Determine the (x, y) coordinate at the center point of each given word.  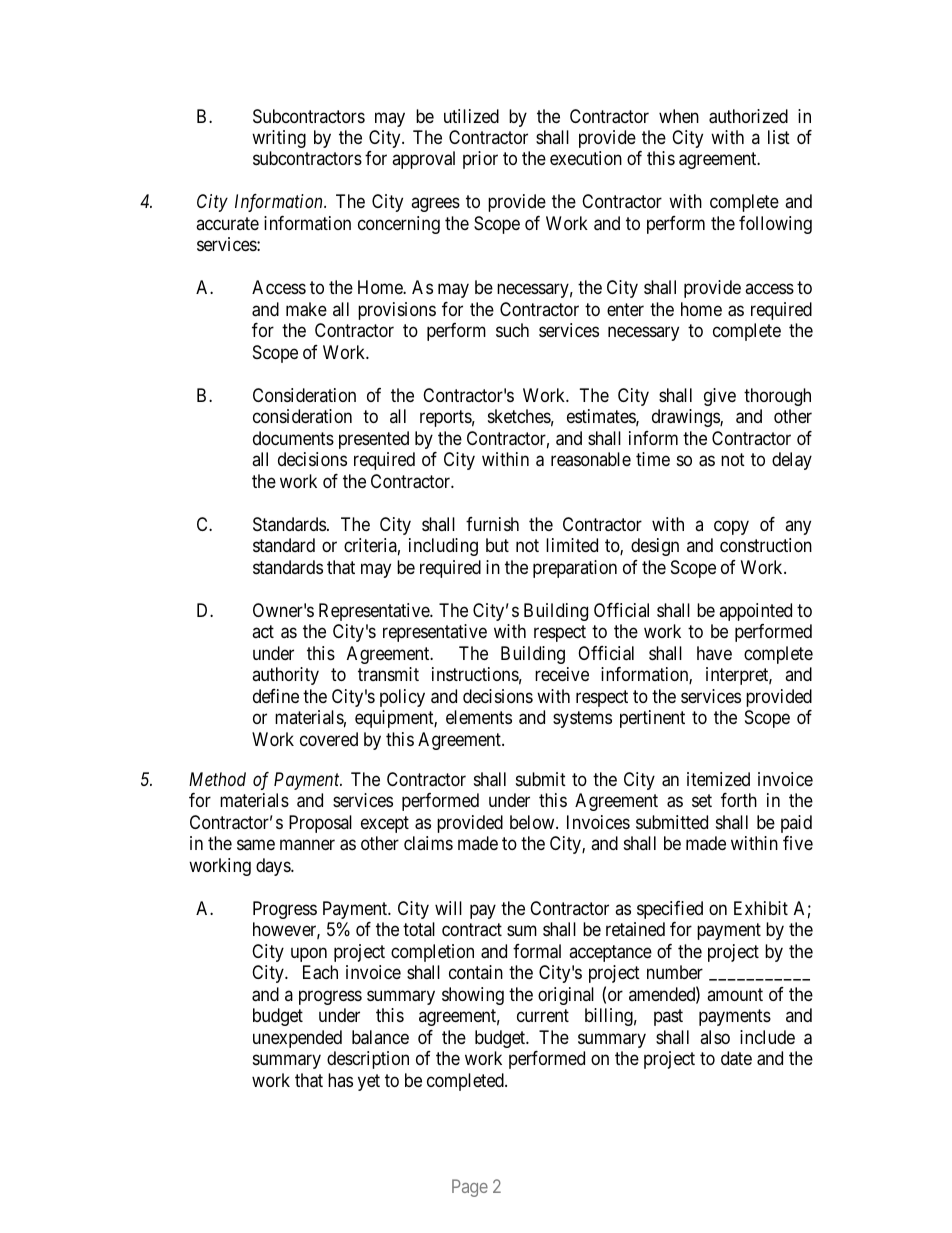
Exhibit (761, 908)
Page (470, 1188)
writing (279, 139)
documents (293, 438)
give (720, 397)
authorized (748, 116)
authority (285, 676)
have (714, 653)
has (340, 1080)
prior (480, 160)
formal (537, 951)
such (512, 330)
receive (562, 674)
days (274, 867)
